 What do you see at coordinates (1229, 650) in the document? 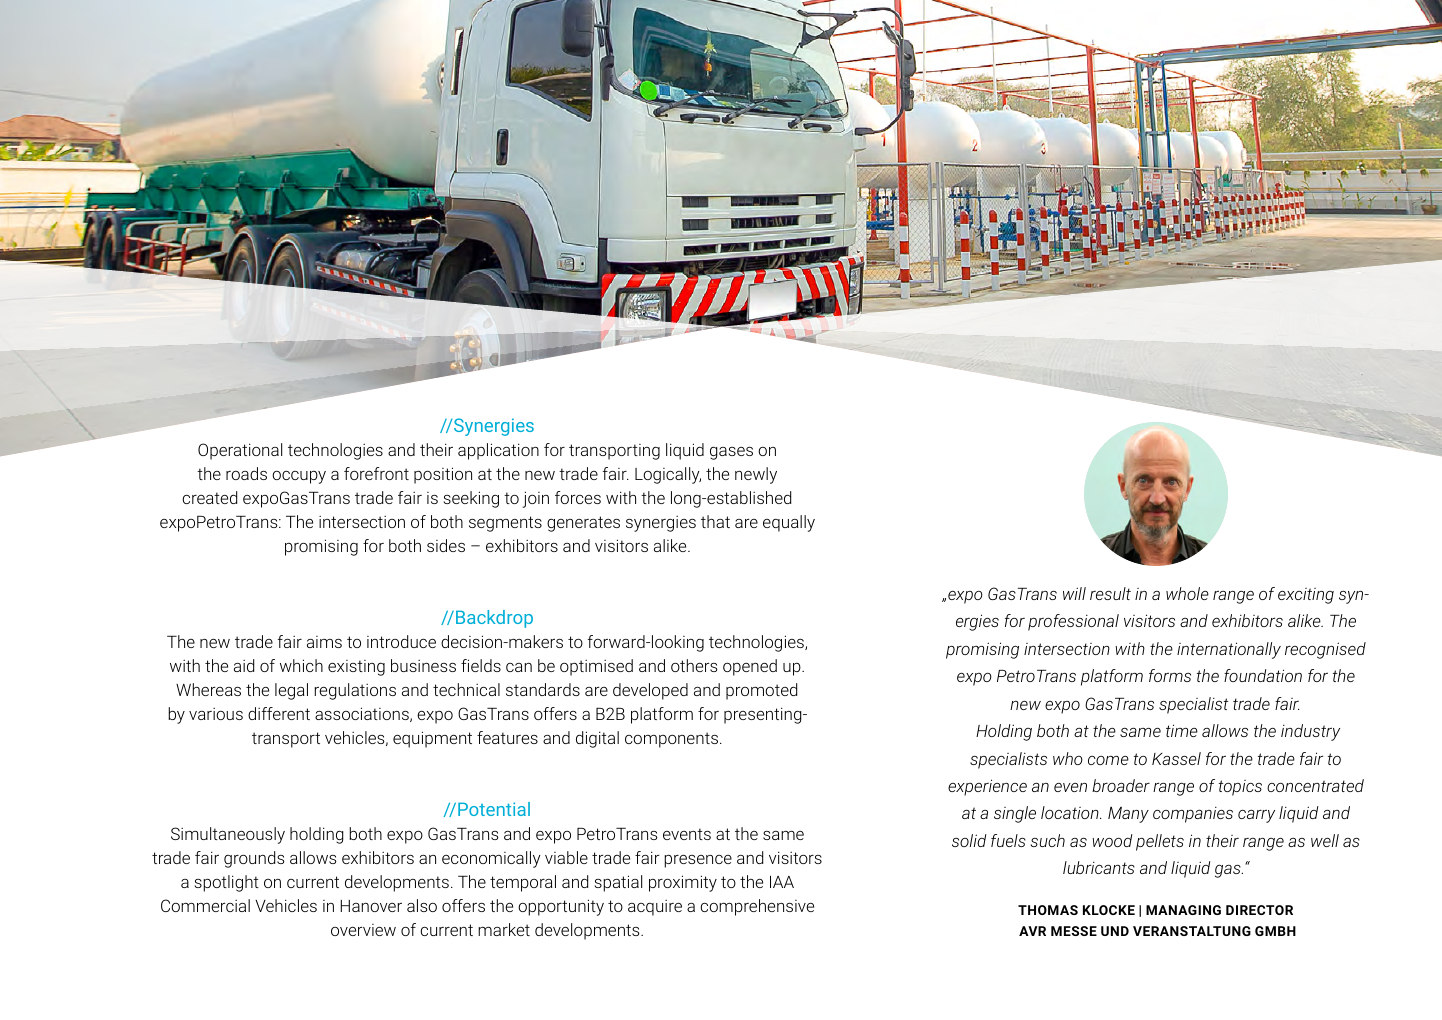
I see `internationally` at bounding box center [1229, 650].
